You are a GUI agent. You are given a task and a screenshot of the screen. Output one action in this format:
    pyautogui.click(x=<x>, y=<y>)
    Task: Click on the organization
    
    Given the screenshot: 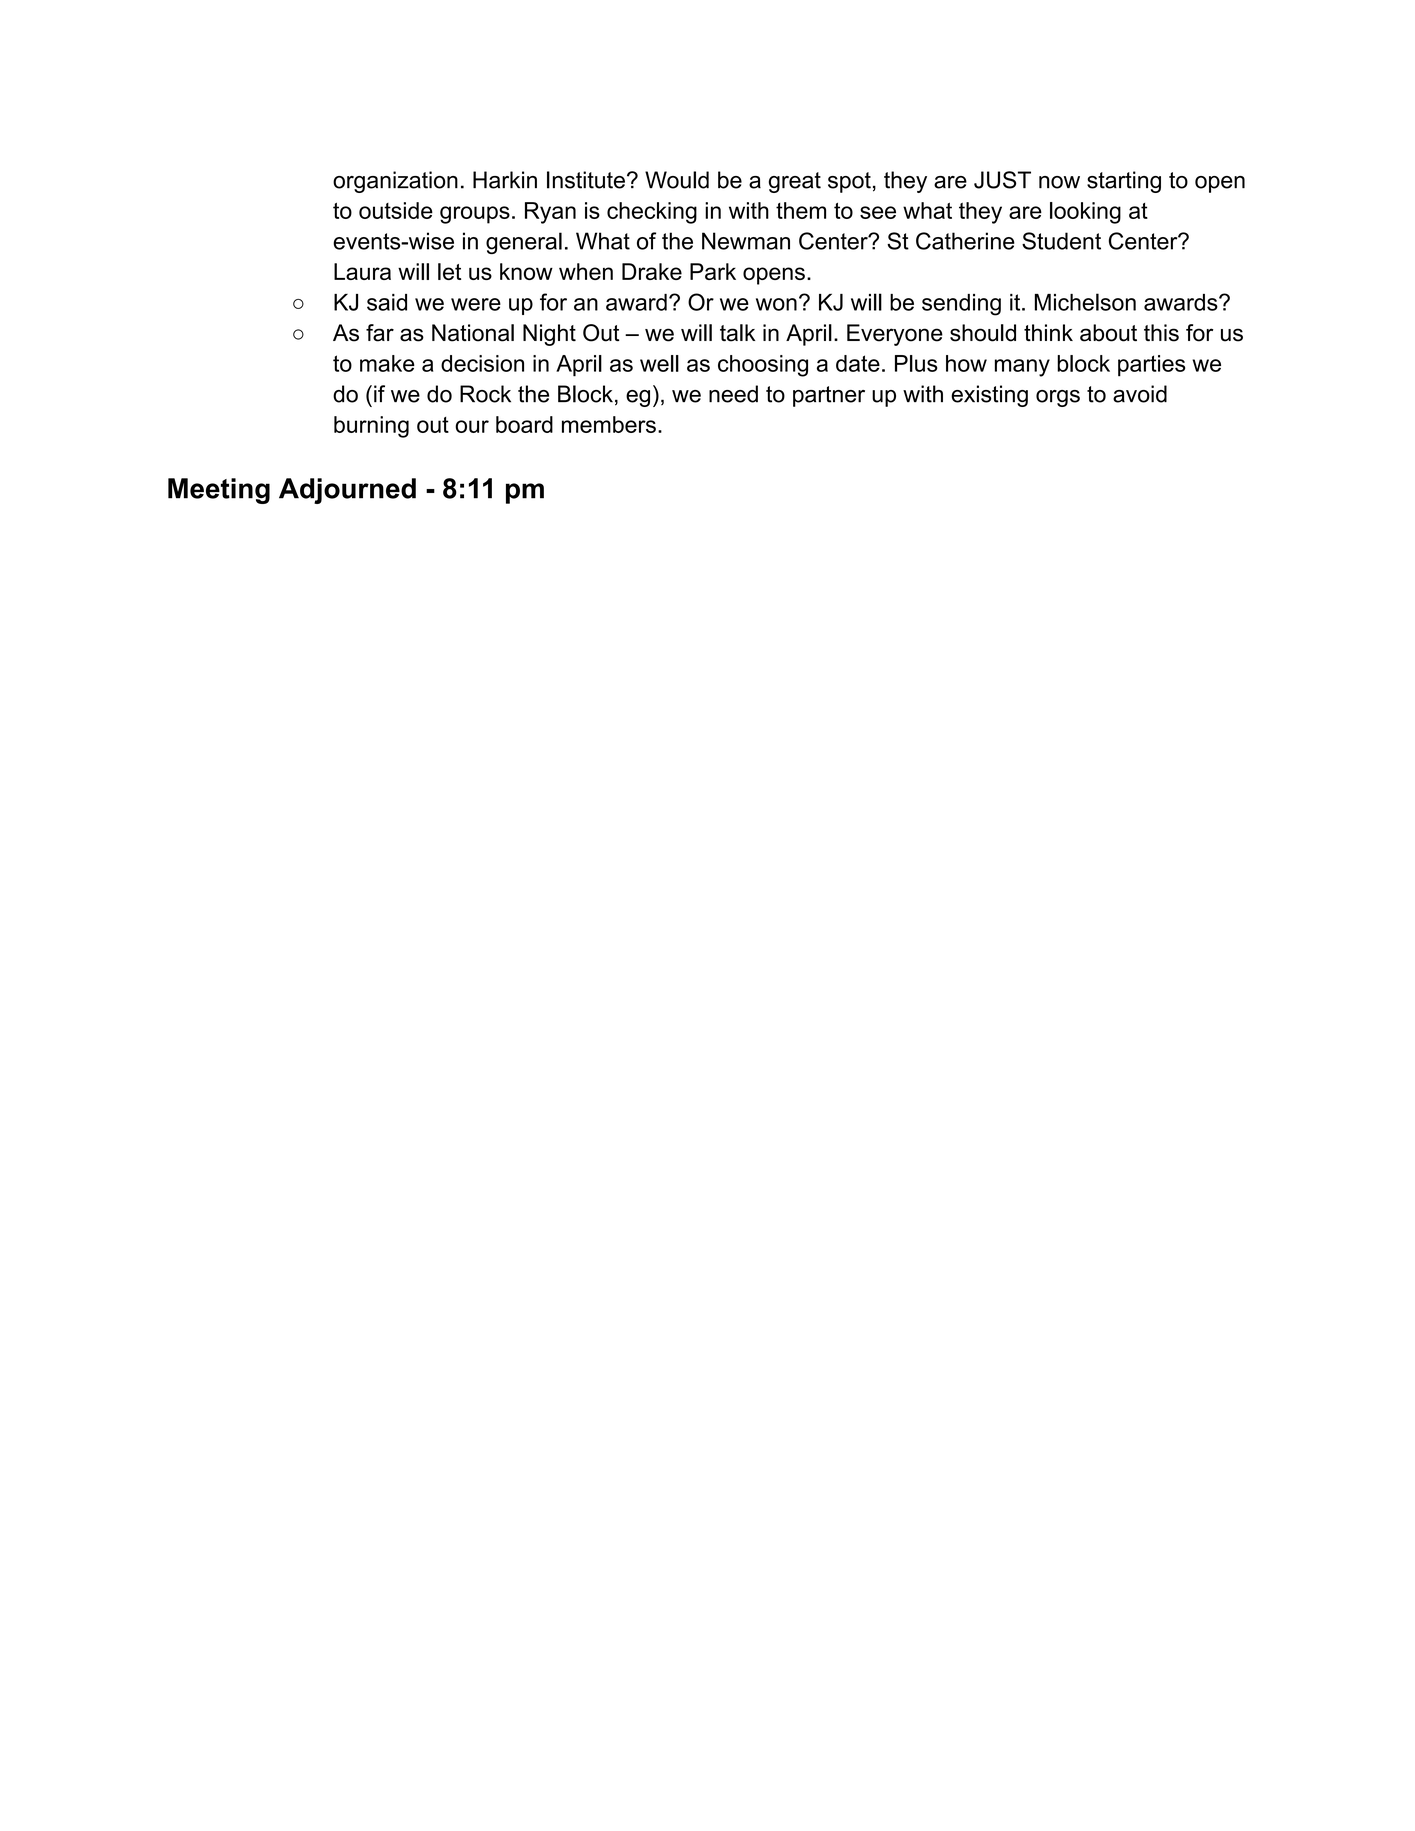 What is the action you would take?
    pyautogui.click(x=395, y=182)
